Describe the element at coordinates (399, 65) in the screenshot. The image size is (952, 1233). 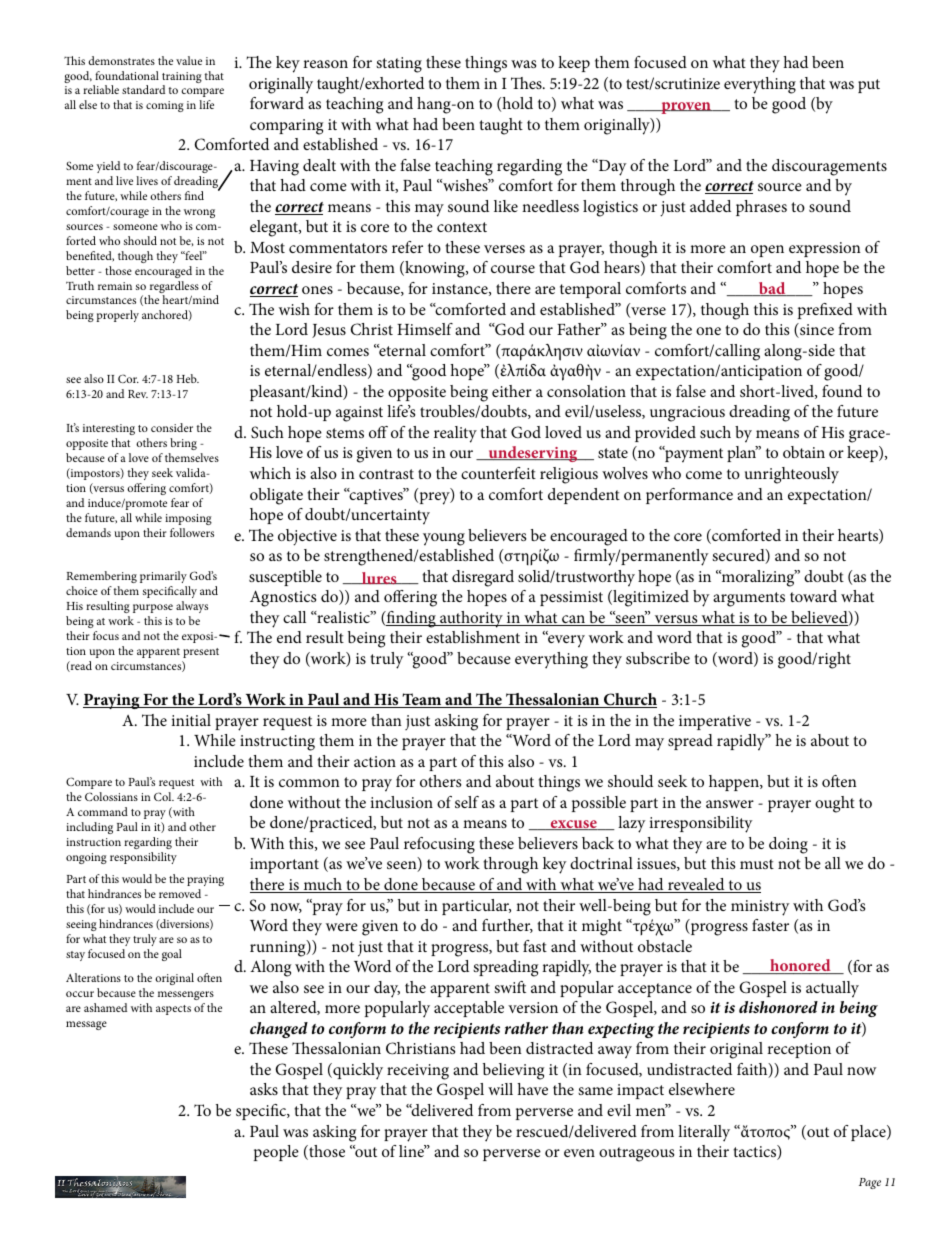
I see `stating` at that location.
